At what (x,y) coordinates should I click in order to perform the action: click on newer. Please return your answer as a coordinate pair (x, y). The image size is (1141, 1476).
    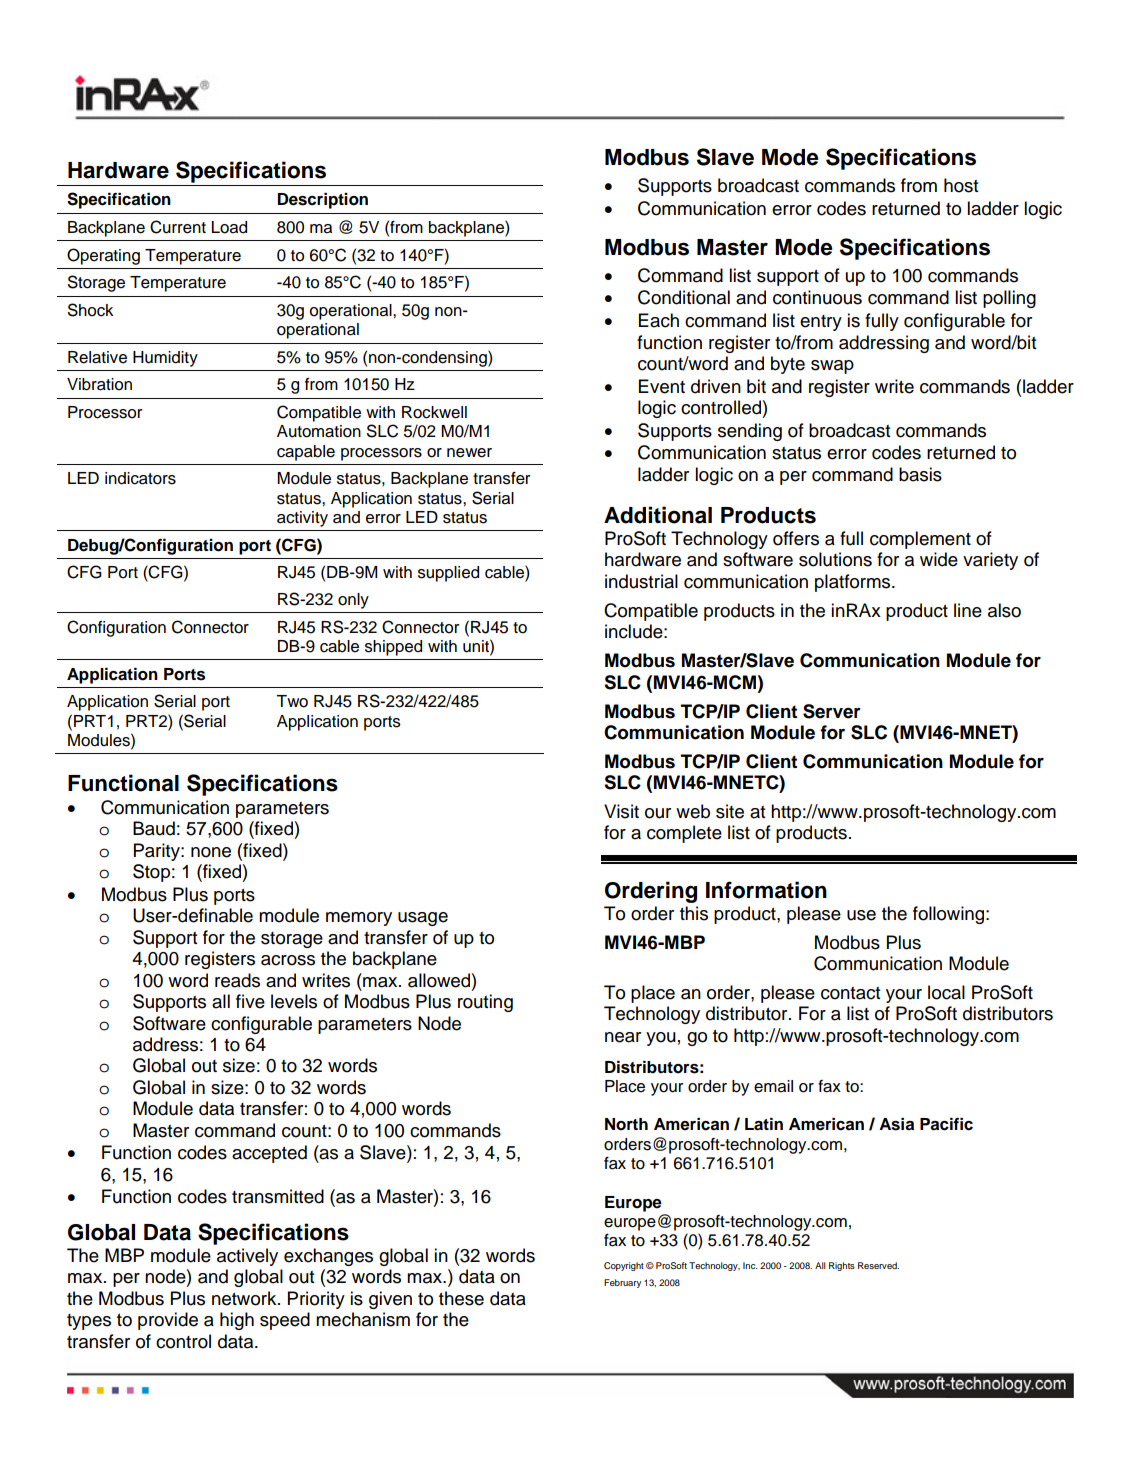
    Looking at the image, I should click on (469, 453).
